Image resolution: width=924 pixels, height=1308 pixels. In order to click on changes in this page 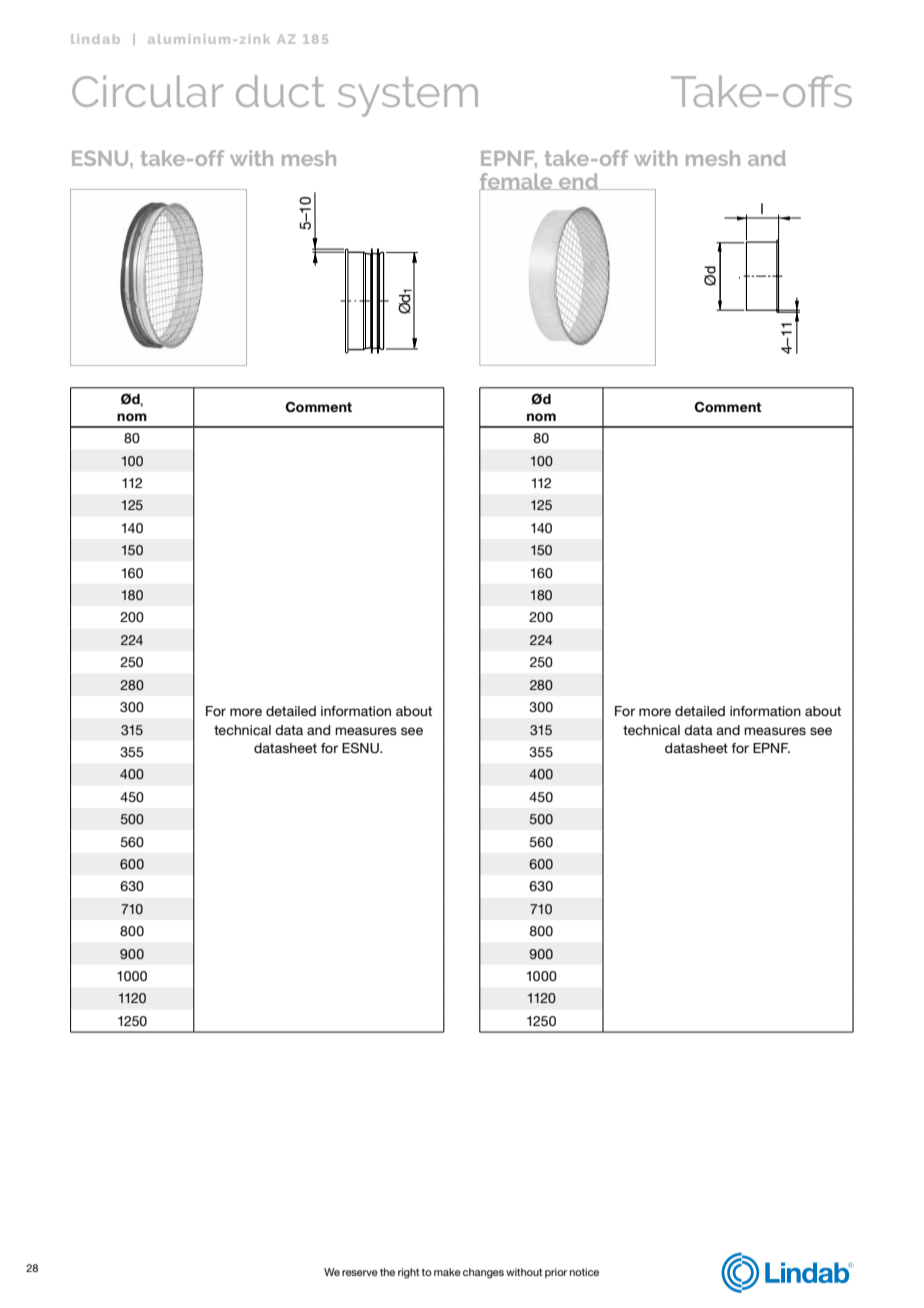, I will do `click(483, 1273)`.
